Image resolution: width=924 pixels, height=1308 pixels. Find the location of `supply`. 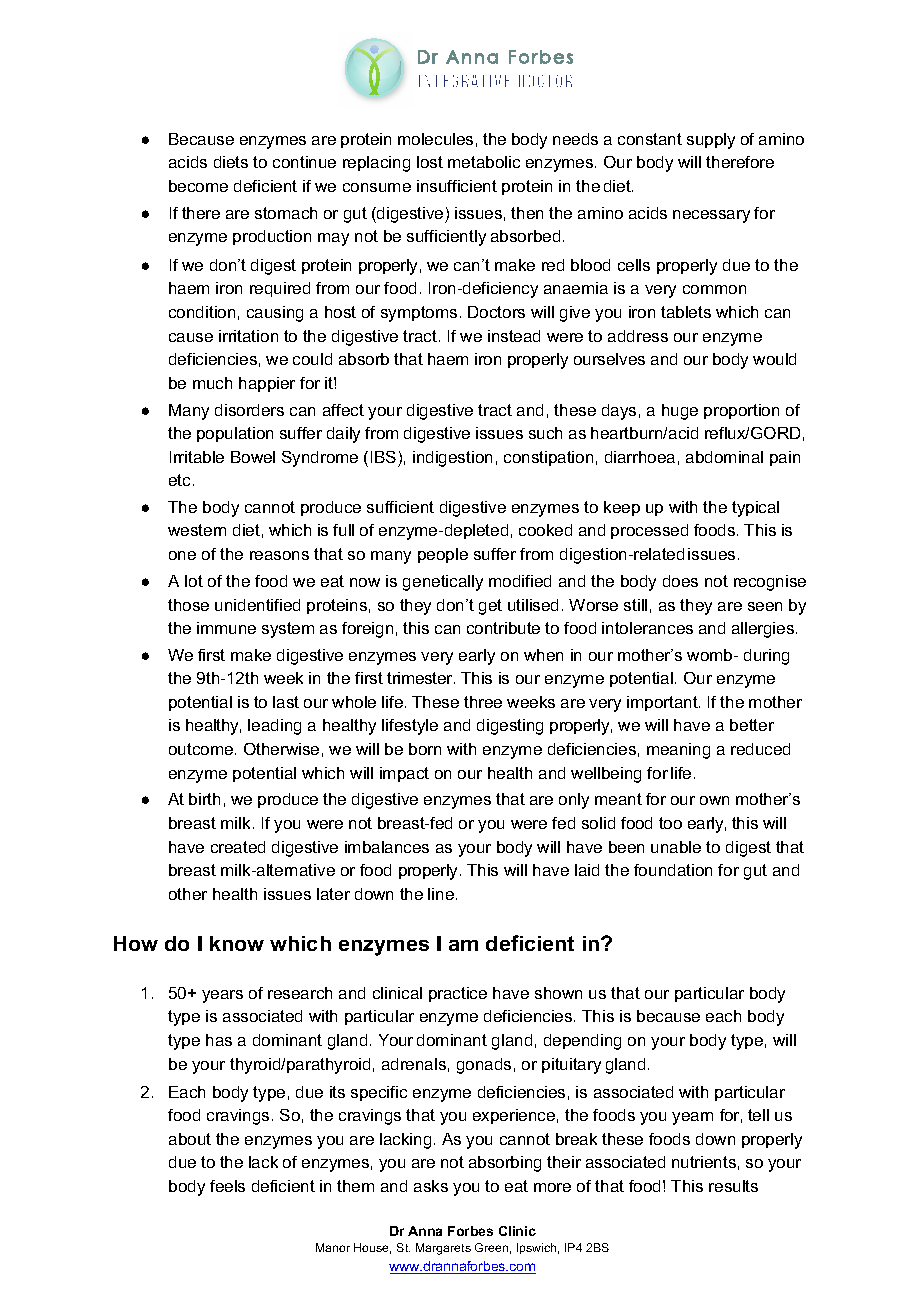

supply is located at coordinates (711, 141).
